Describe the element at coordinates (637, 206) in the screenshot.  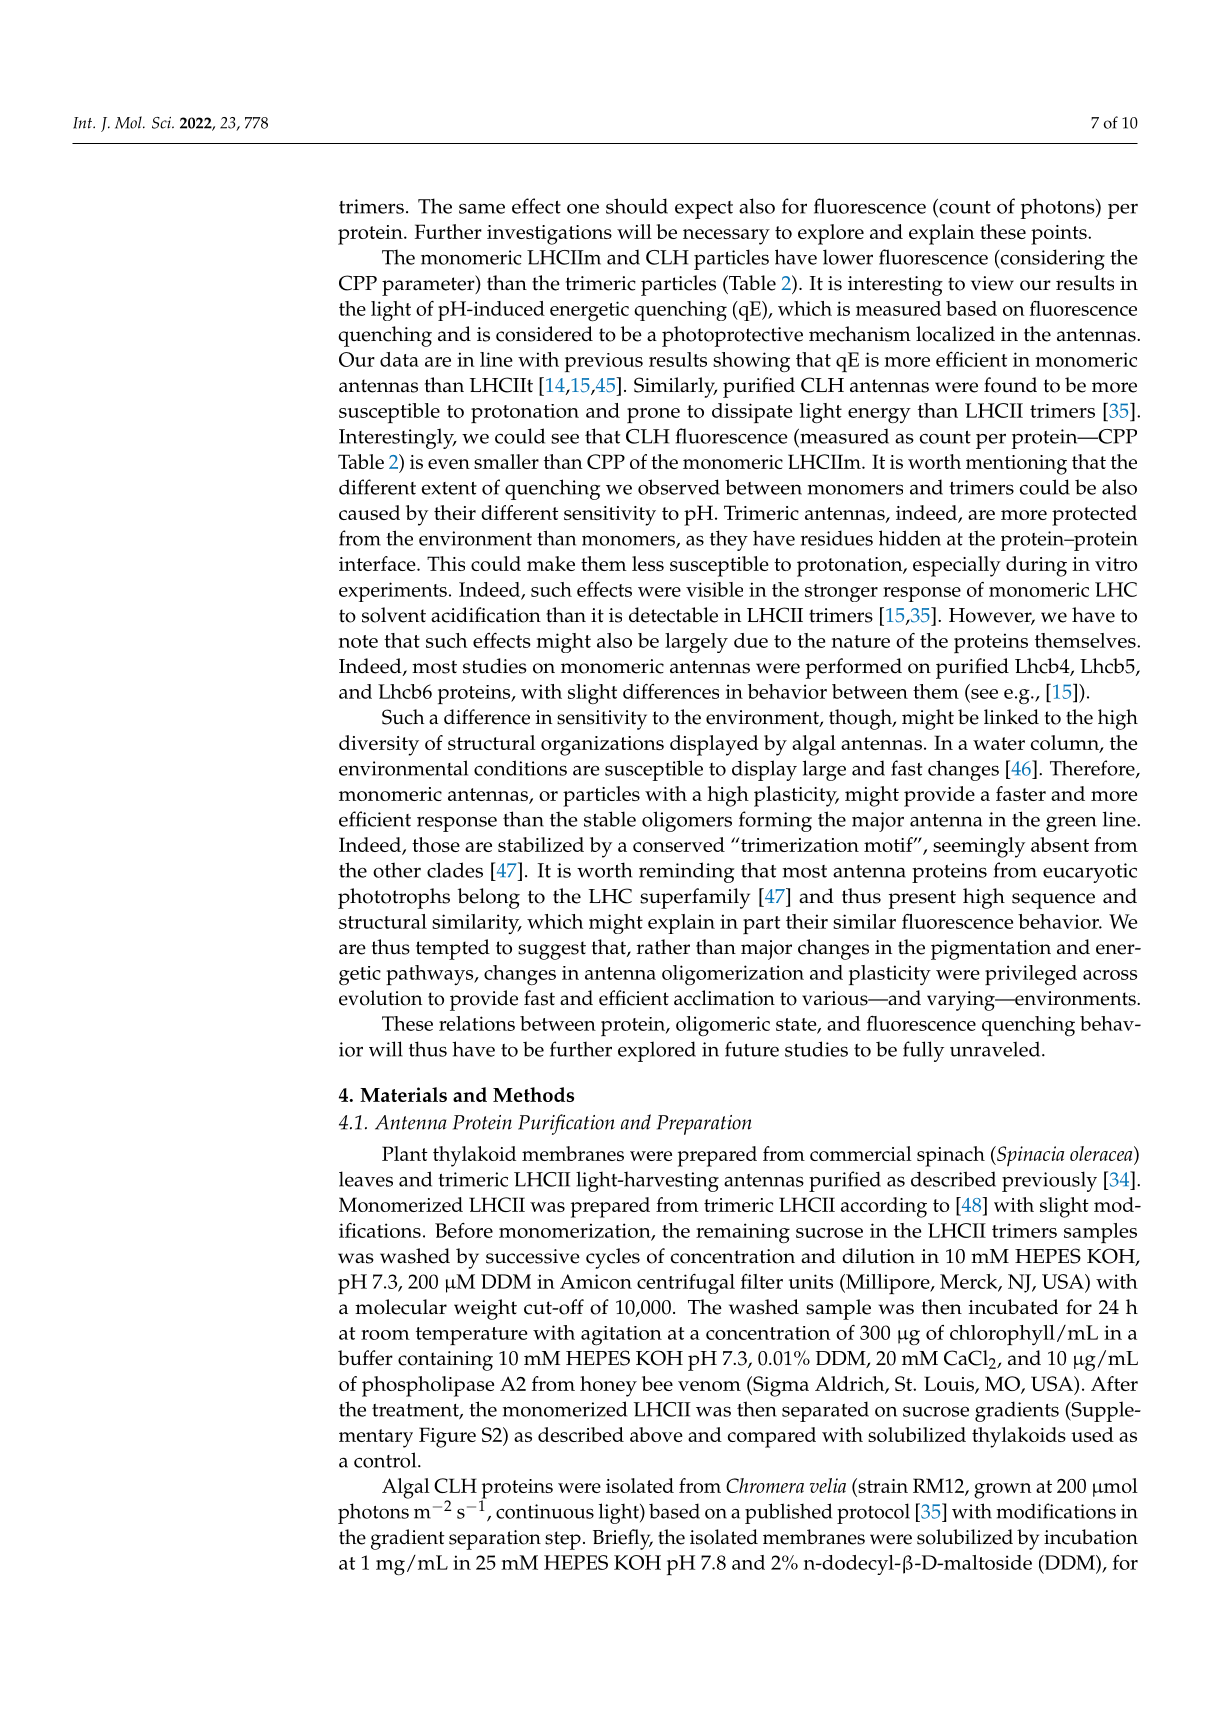
I see `should` at that location.
